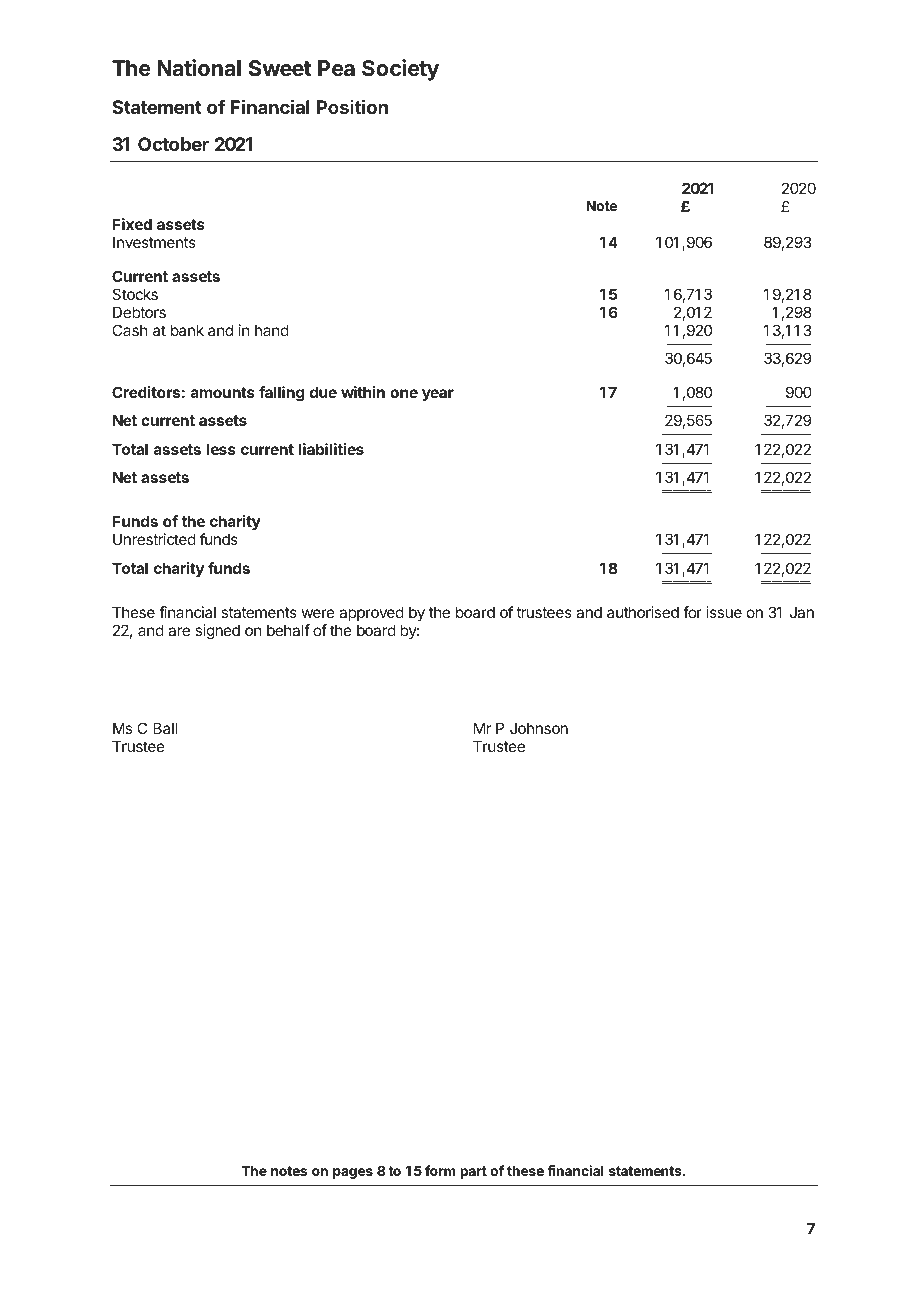  What do you see at coordinates (440, 1170) in the image?
I see `form` at bounding box center [440, 1170].
